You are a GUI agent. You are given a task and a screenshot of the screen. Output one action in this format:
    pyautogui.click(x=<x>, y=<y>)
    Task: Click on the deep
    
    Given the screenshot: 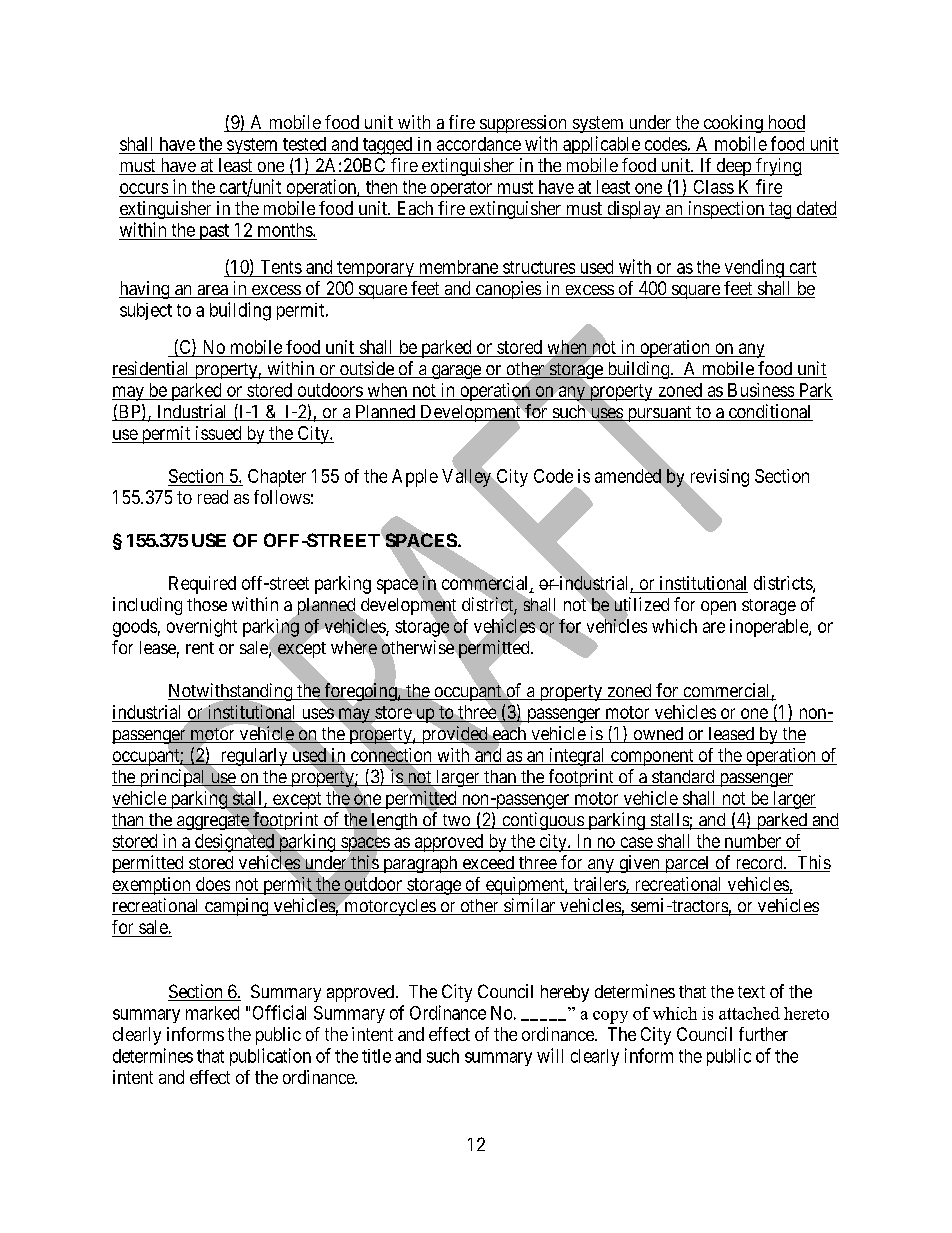 What is the action you would take?
    pyautogui.click(x=733, y=167)
